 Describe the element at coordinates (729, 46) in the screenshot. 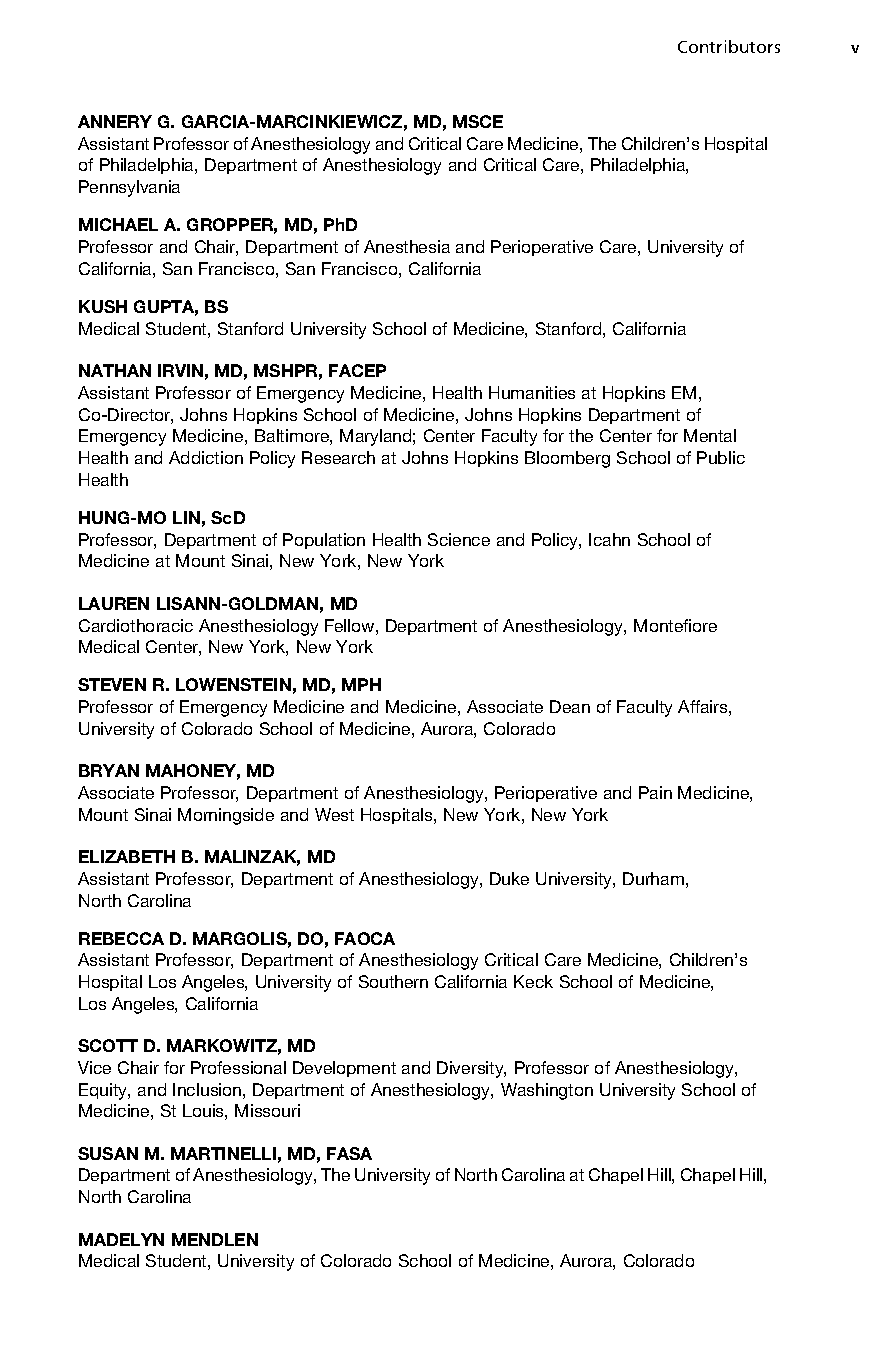

I see `Contributors` at that location.
